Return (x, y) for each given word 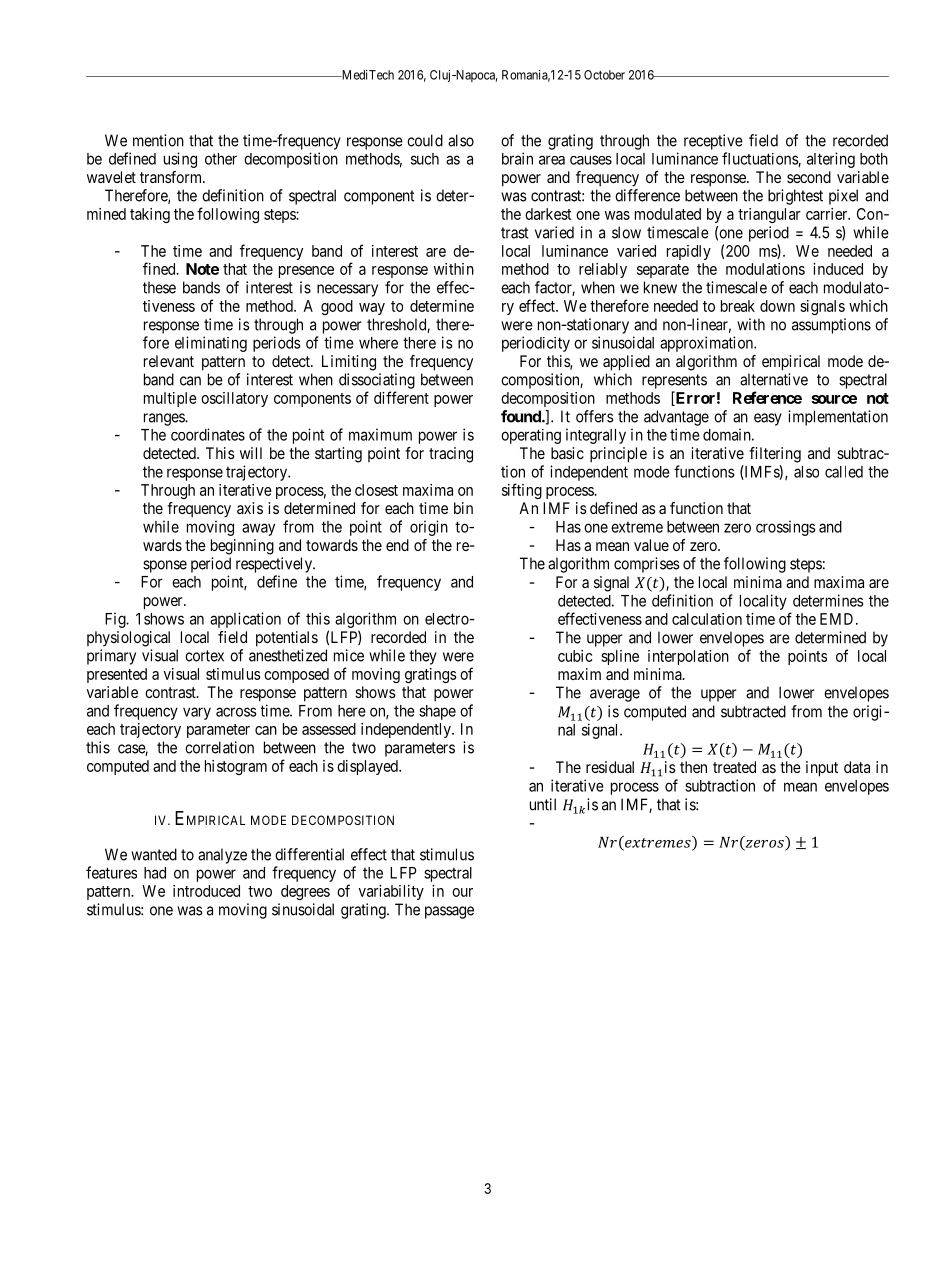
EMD (838, 619)
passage (449, 912)
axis (250, 508)
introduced (206, 891)
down (777, 306)
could (425, 140)
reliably (603, 270)
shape (437, 712)
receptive (713, 142)
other (221, 159)
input (822, 769)
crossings (785, 528)
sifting (522, 491)
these (159, 287)
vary (197, 713)
